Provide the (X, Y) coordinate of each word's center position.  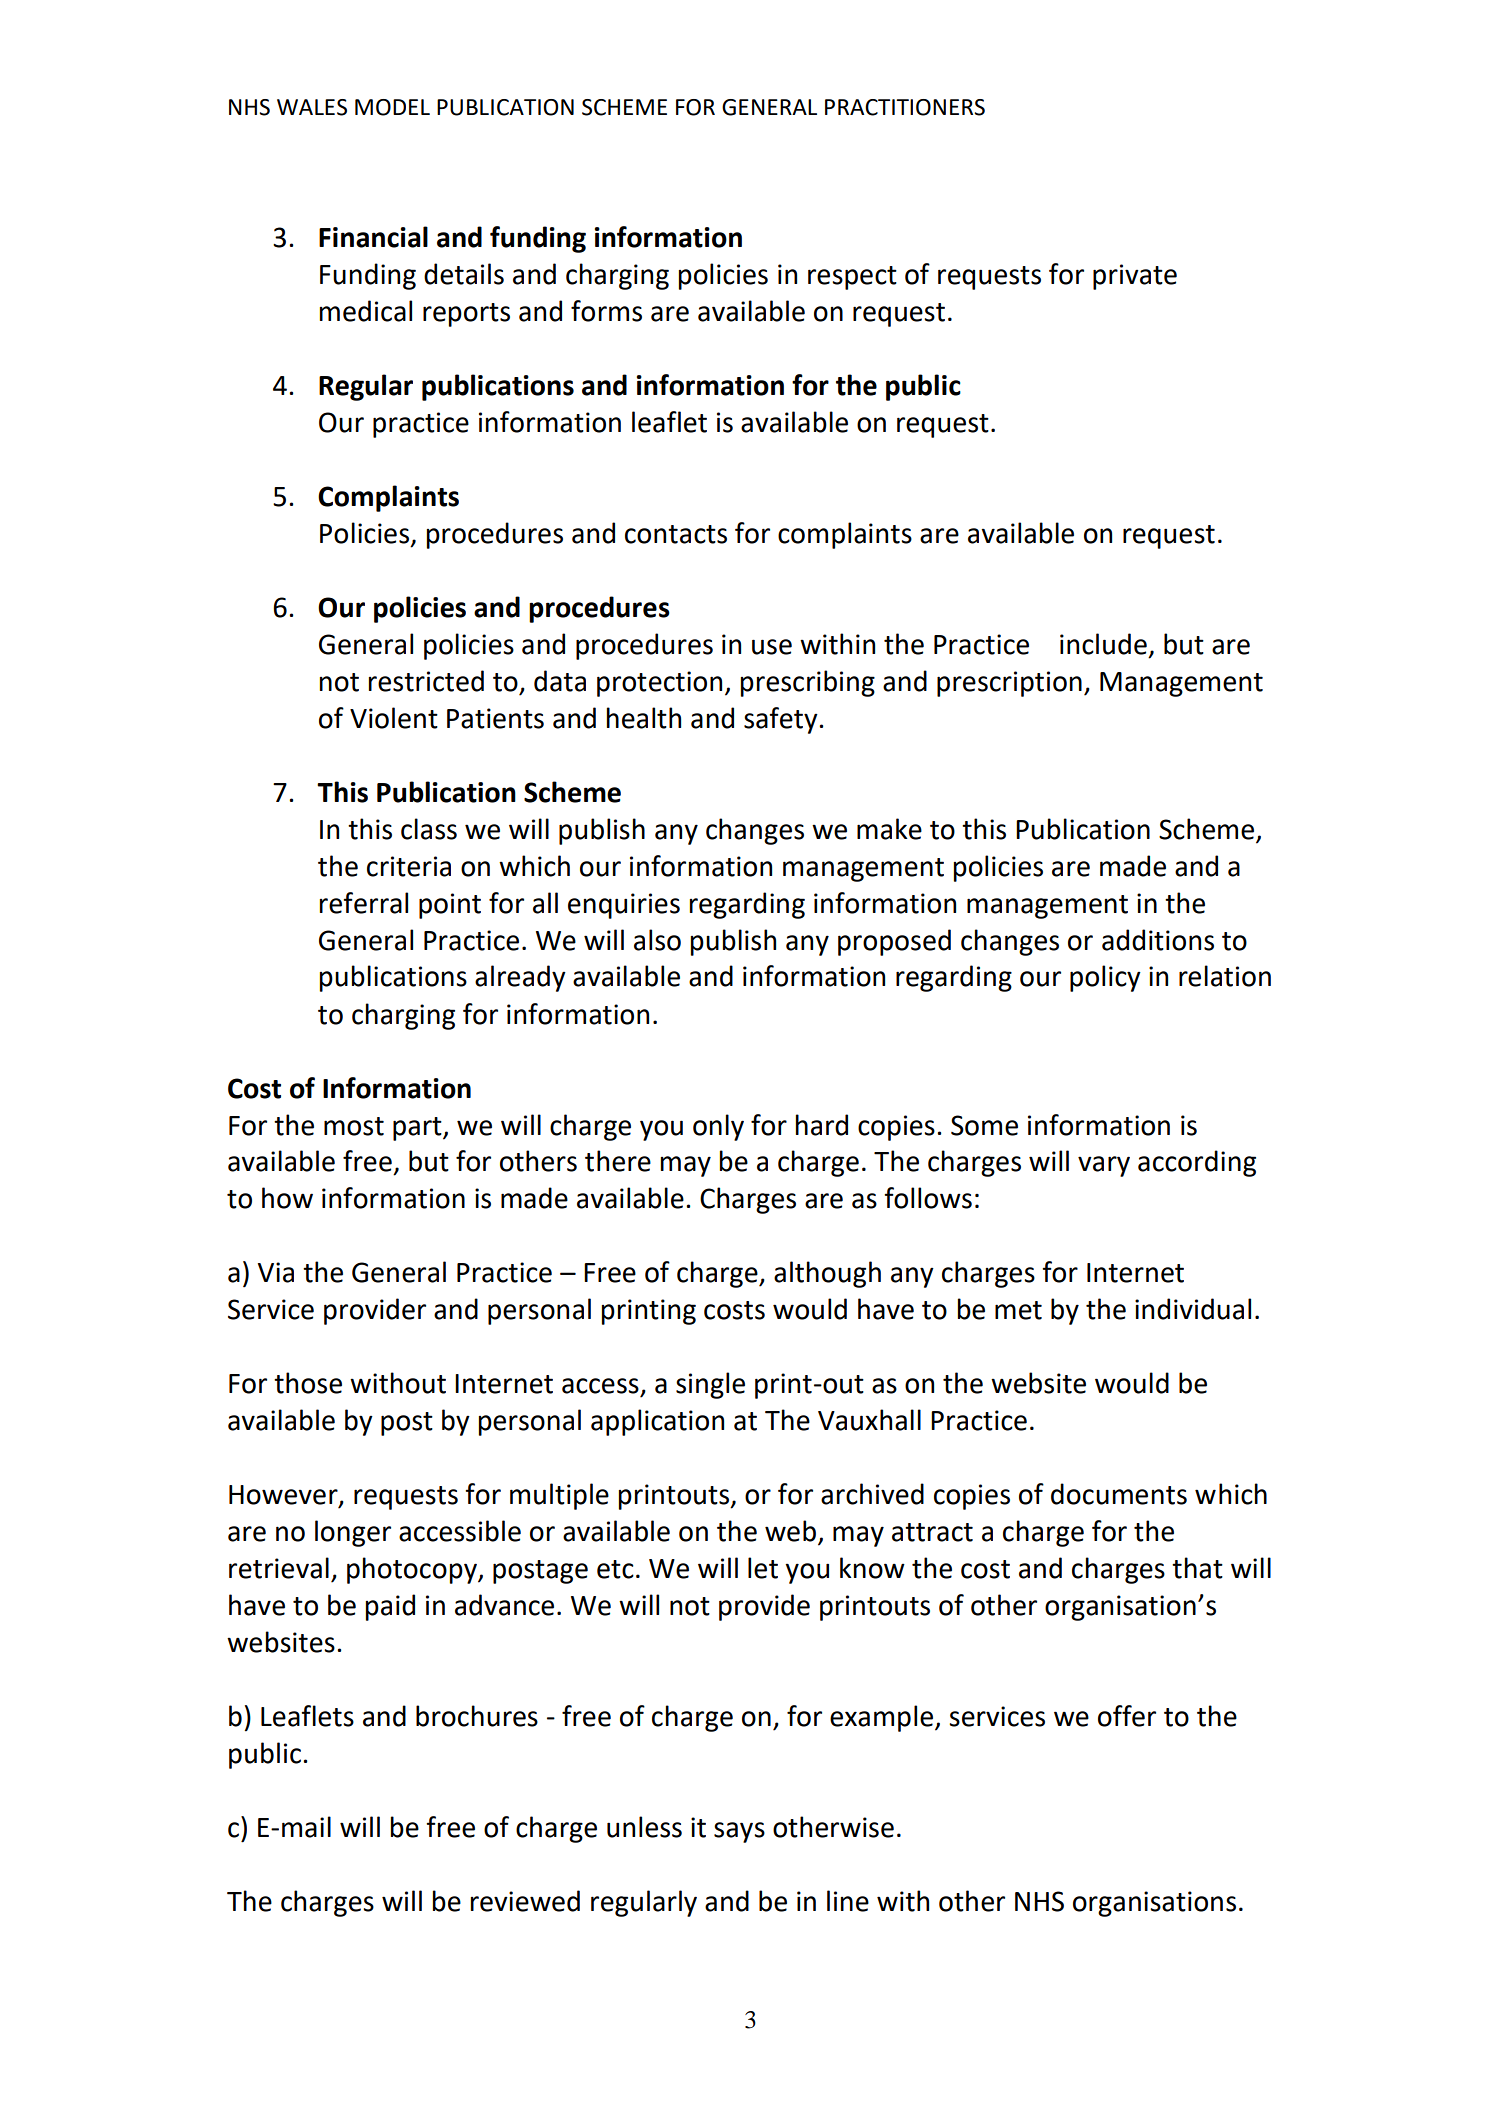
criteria (409, 866)
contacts (676, 534)
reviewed (525, 1901)
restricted (426, 681)
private (1135, 277)
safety (782, 720)
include (1103, 644)
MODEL (392, 107)
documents (1119, 1494)
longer (353, 1533)
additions (1158, 940)
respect (852, 278)
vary (1104, 1166)
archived (872, 1494)
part (418, 1129)
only (718, 1127)
